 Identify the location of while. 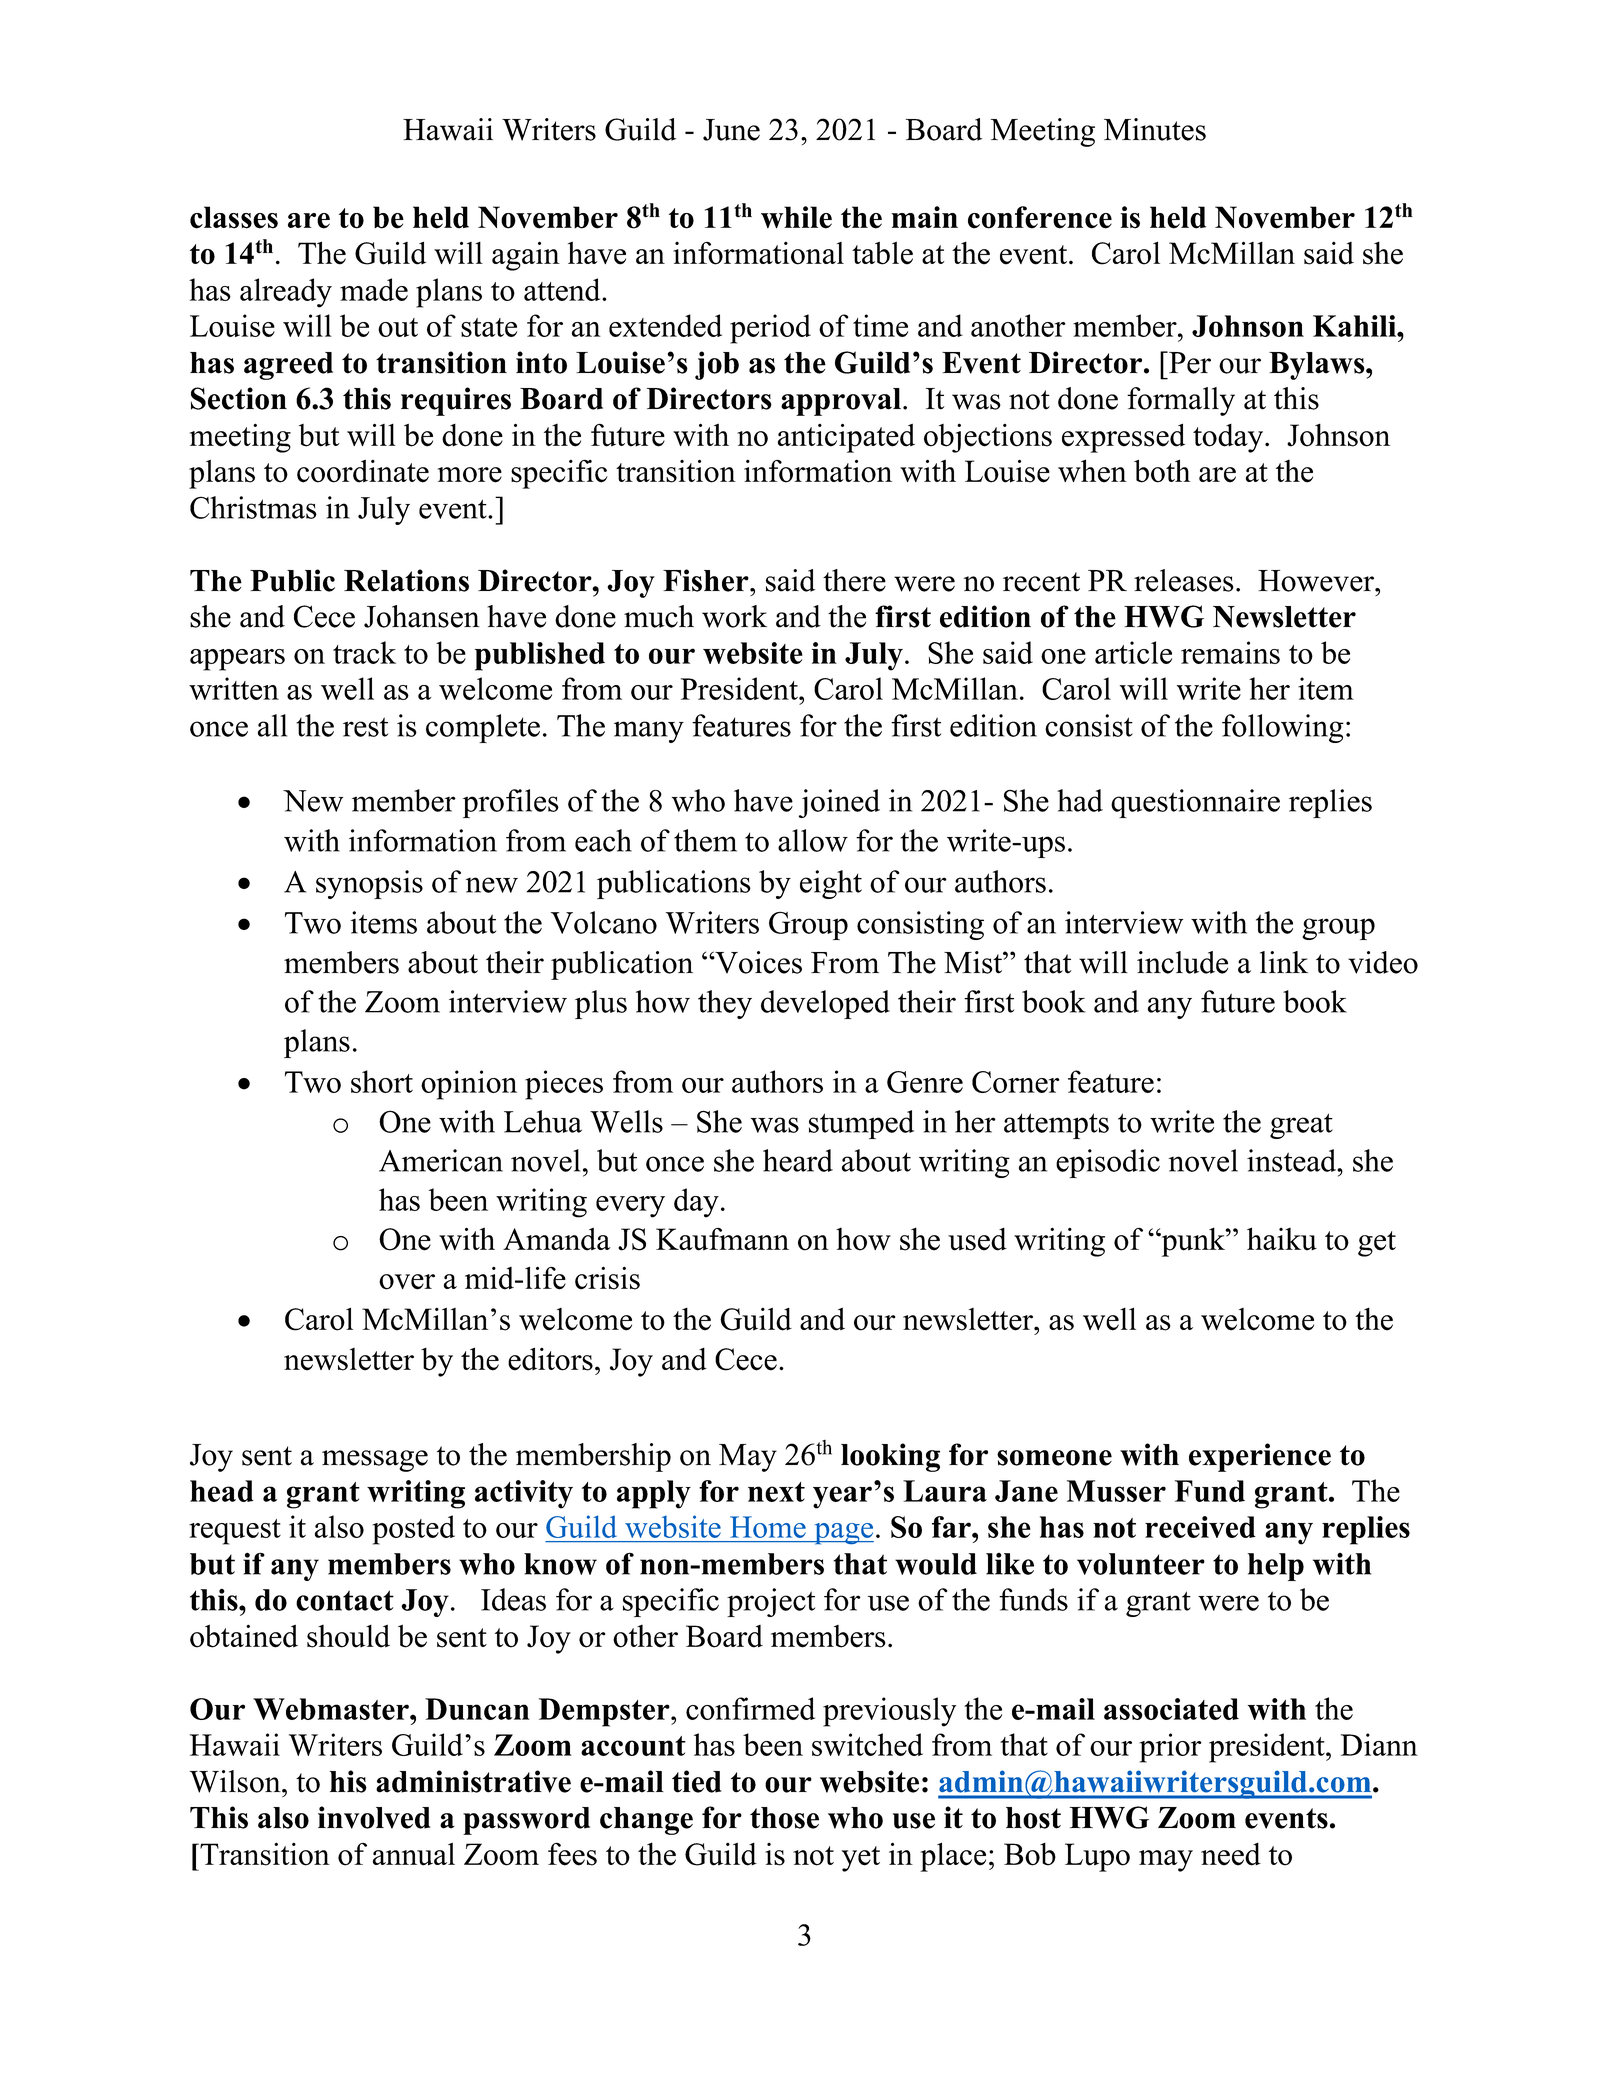
(796, 217).
